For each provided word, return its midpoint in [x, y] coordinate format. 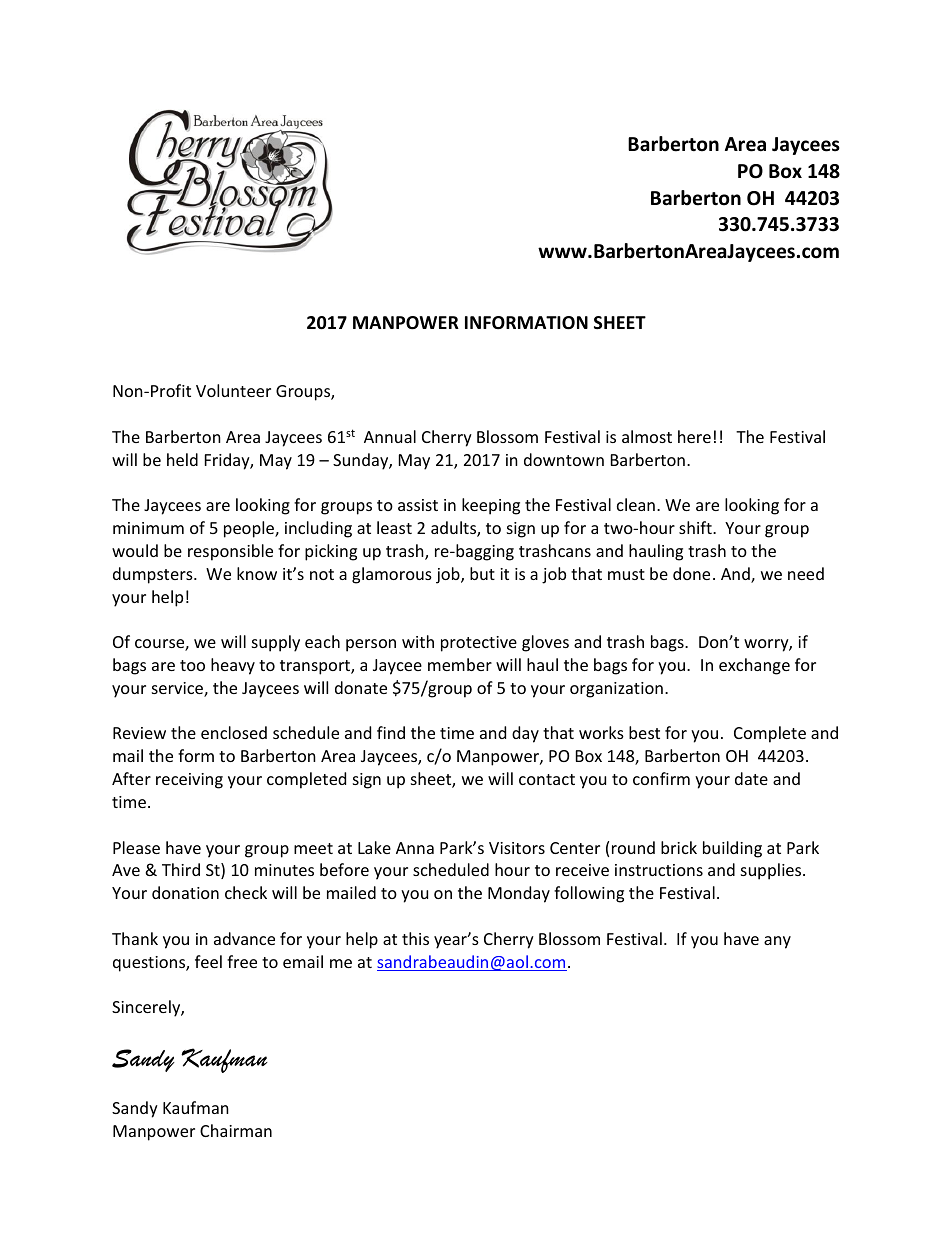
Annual [390, 436]
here [694, 436]
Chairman [236, 1130]
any [777, 942]
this [415, 938]
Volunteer [233, 390]
